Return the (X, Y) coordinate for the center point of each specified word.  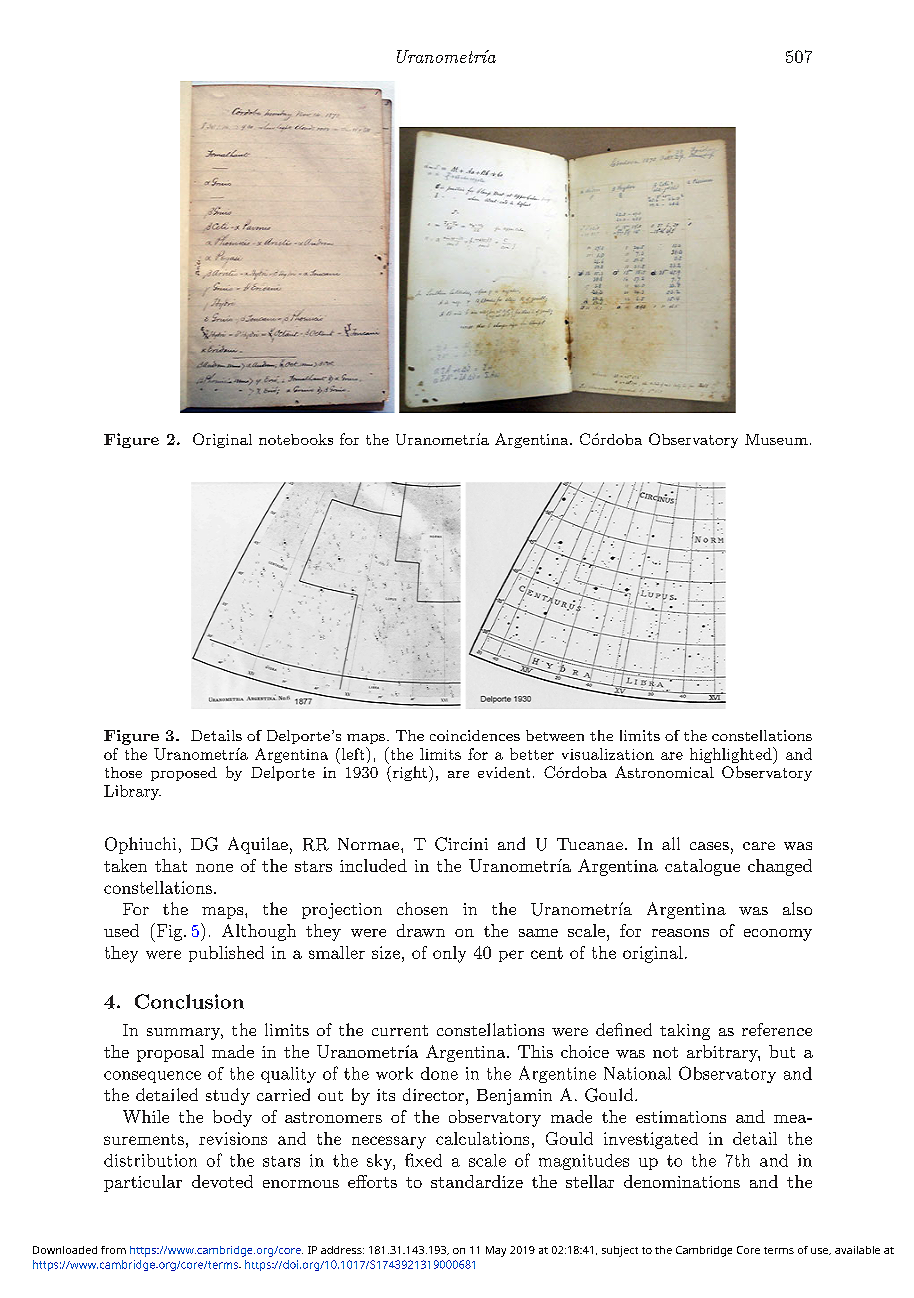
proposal (170, 1053)
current (400, 1030)
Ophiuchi (140, 845)
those (123, 772)
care (759, 846)
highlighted (732, 755)
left (353, 753)
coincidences (475, 735)
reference (777, 1029)
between (555, 735)
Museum (776, 439)
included (373, 865)
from (113, 1250)
